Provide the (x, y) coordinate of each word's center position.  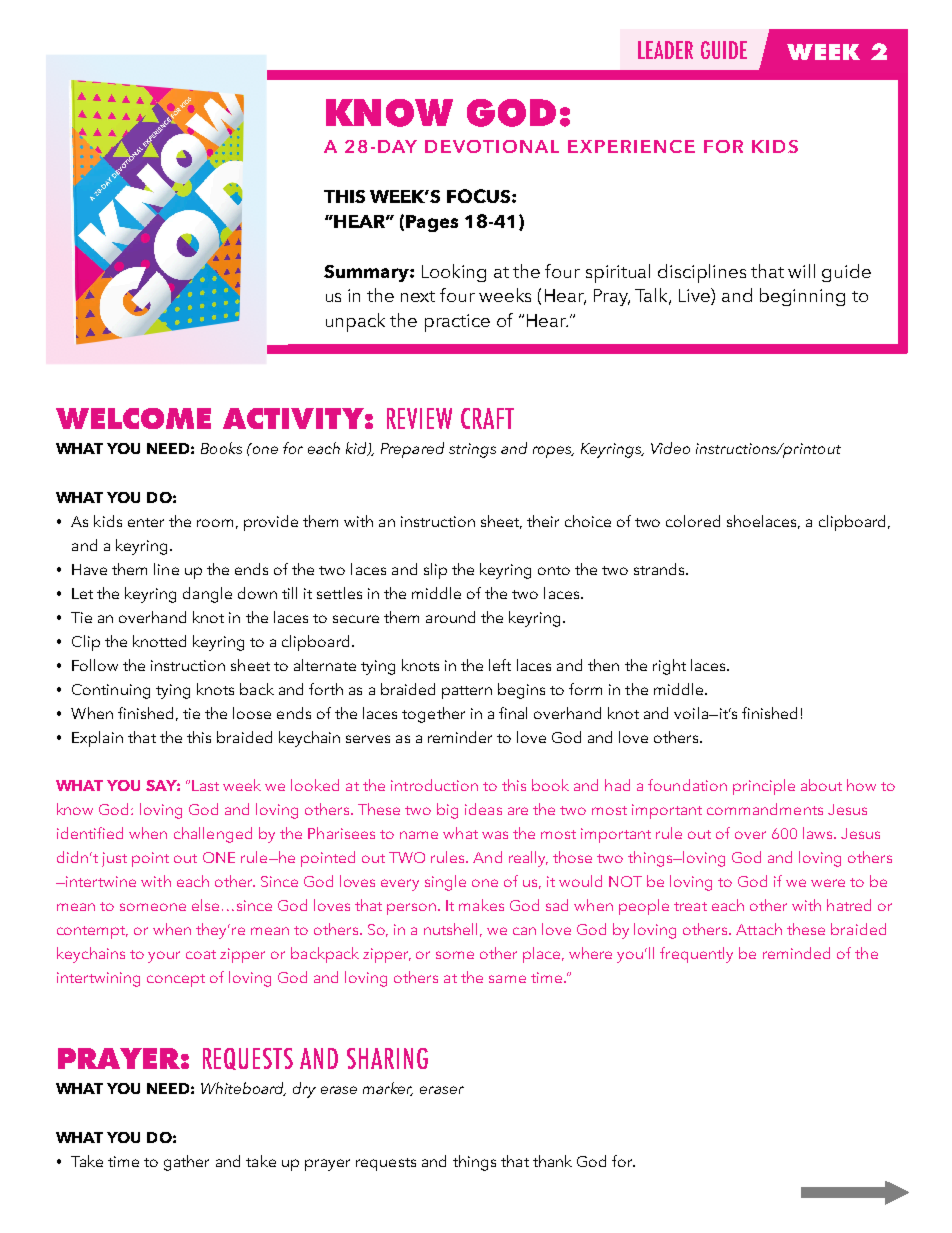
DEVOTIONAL (492, 146)
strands (660, 569)
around (450, 617)
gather (186, 1163)
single (445, 883)
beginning (802, 297)
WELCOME (133, 418)
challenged (213, 835)
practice (457, 323)
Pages (432, 223)
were (828, 883)
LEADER (665, 50)
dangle (207, 595)
